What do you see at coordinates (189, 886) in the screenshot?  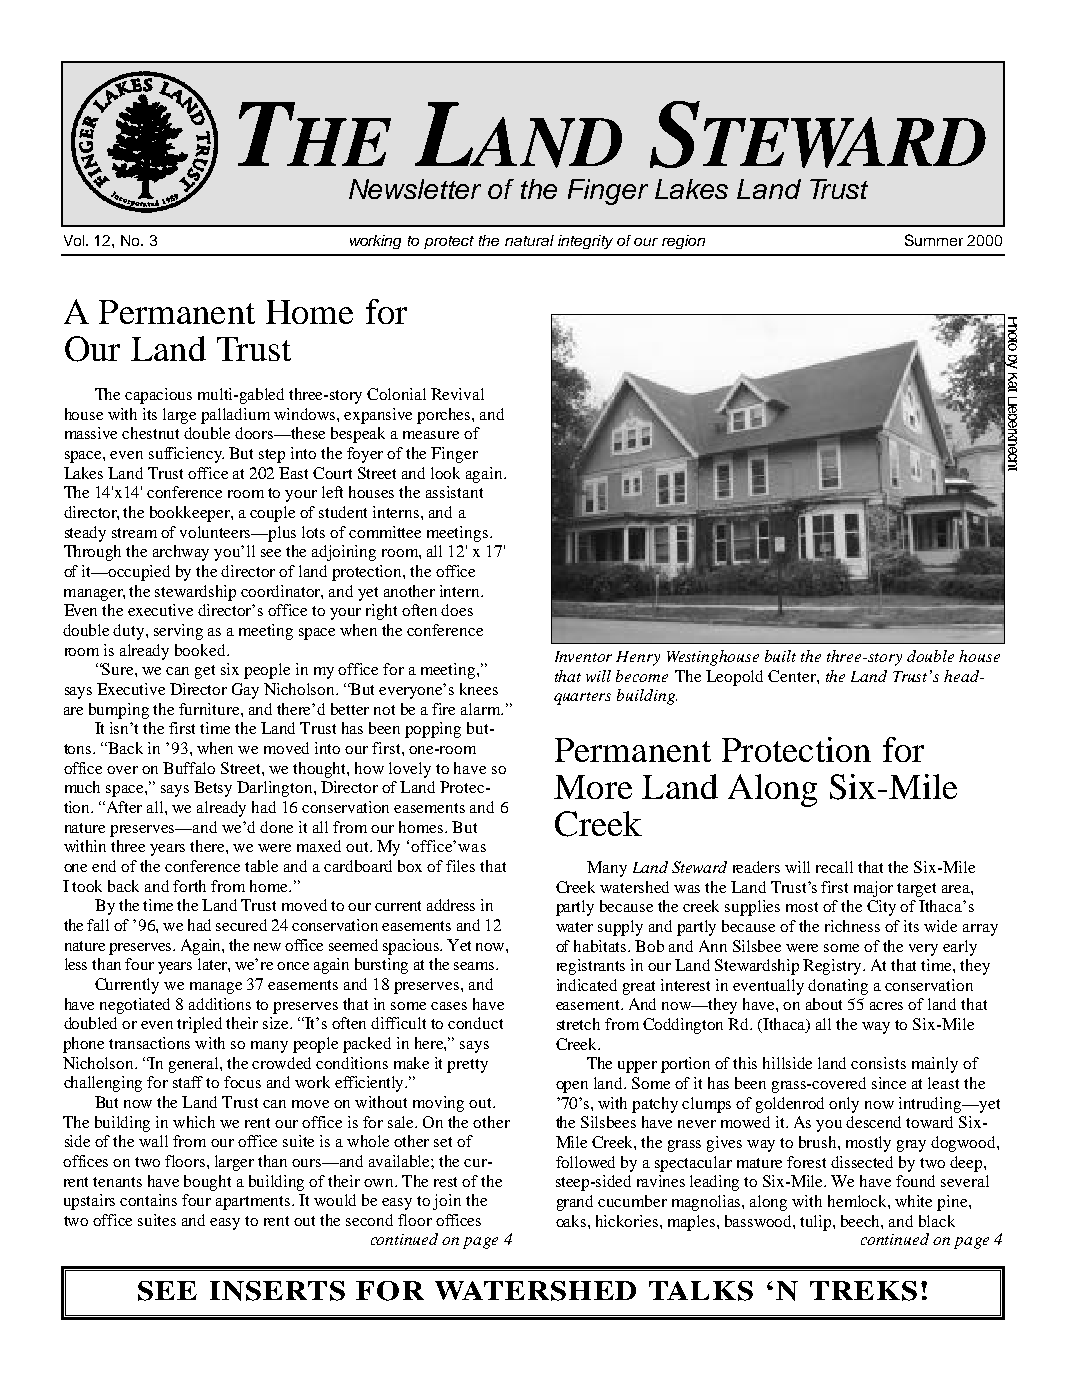 I see `forth` at bounding box center [189, 886].
